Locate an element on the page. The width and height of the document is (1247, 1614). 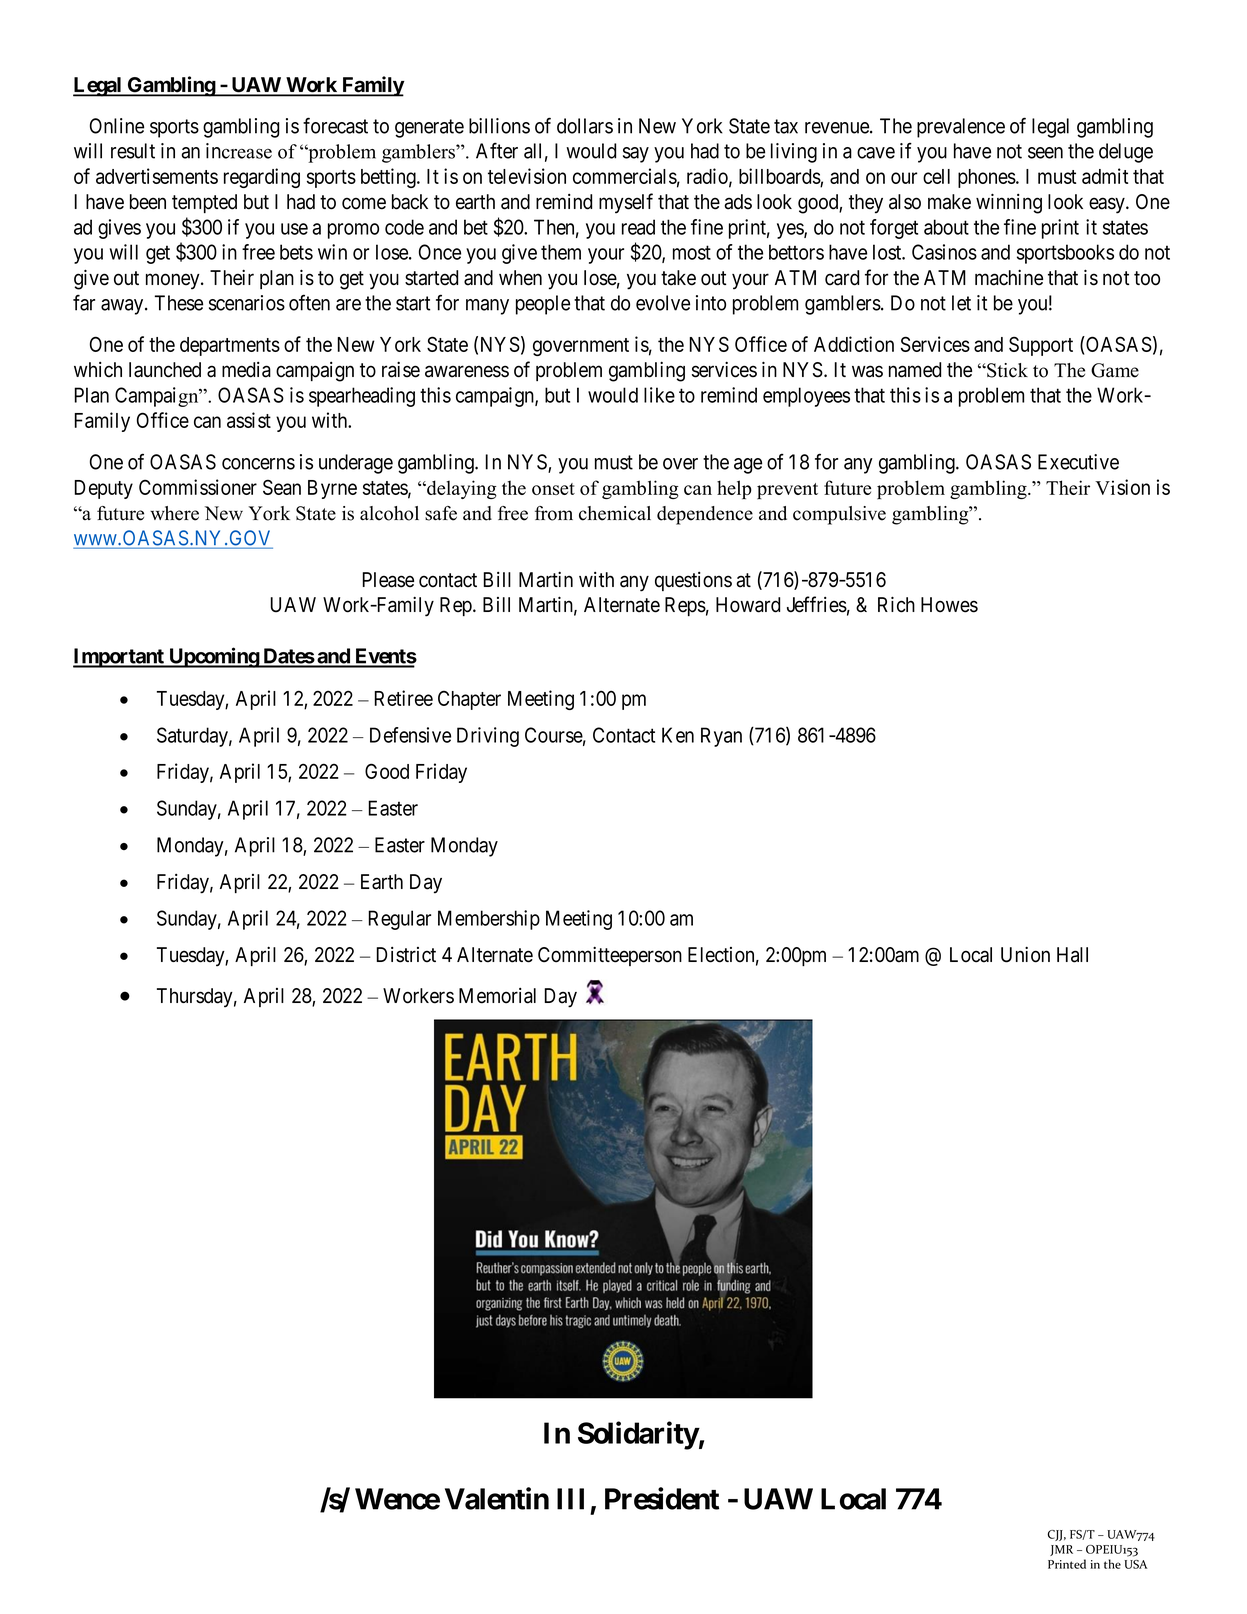
Regular is located at coordinates (399, 920).
